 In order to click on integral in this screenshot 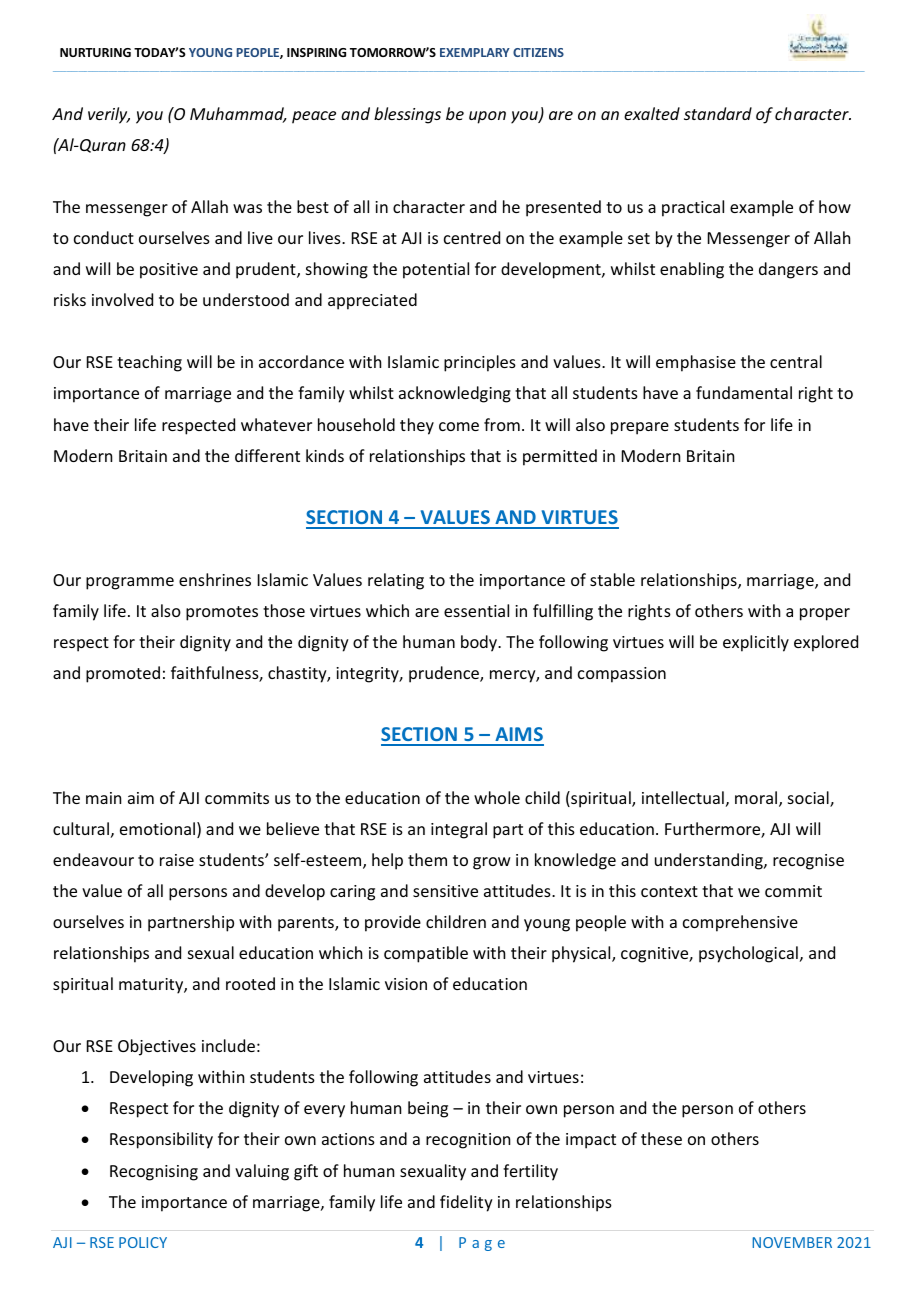, I will do `click(459, 830)`.
